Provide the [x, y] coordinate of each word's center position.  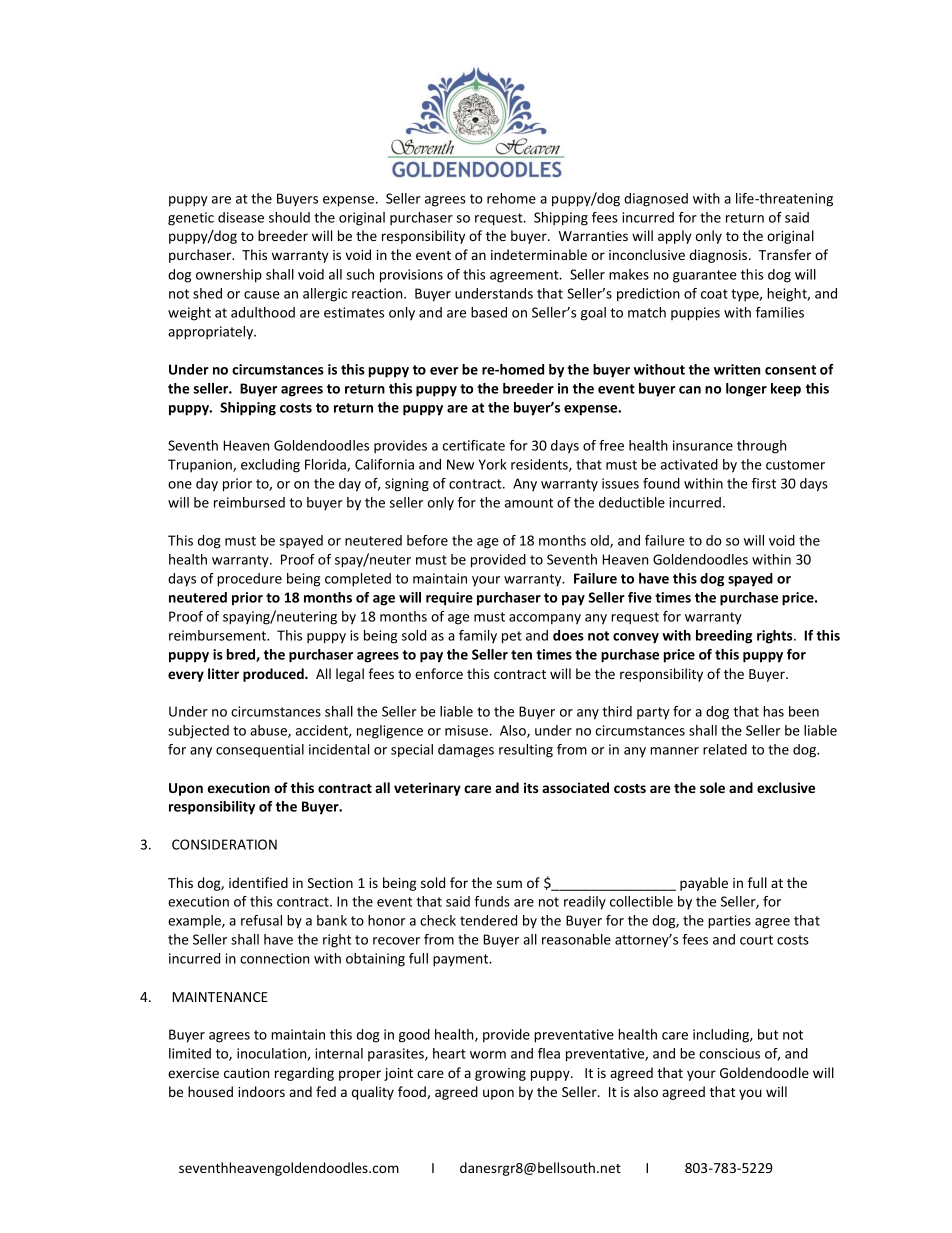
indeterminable [539, 254]
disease [241, 217]
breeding [724, 637]
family [478, 636]
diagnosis [720, 256]
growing [500, 1074]
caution [246, 1073]
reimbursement [219, 635]
